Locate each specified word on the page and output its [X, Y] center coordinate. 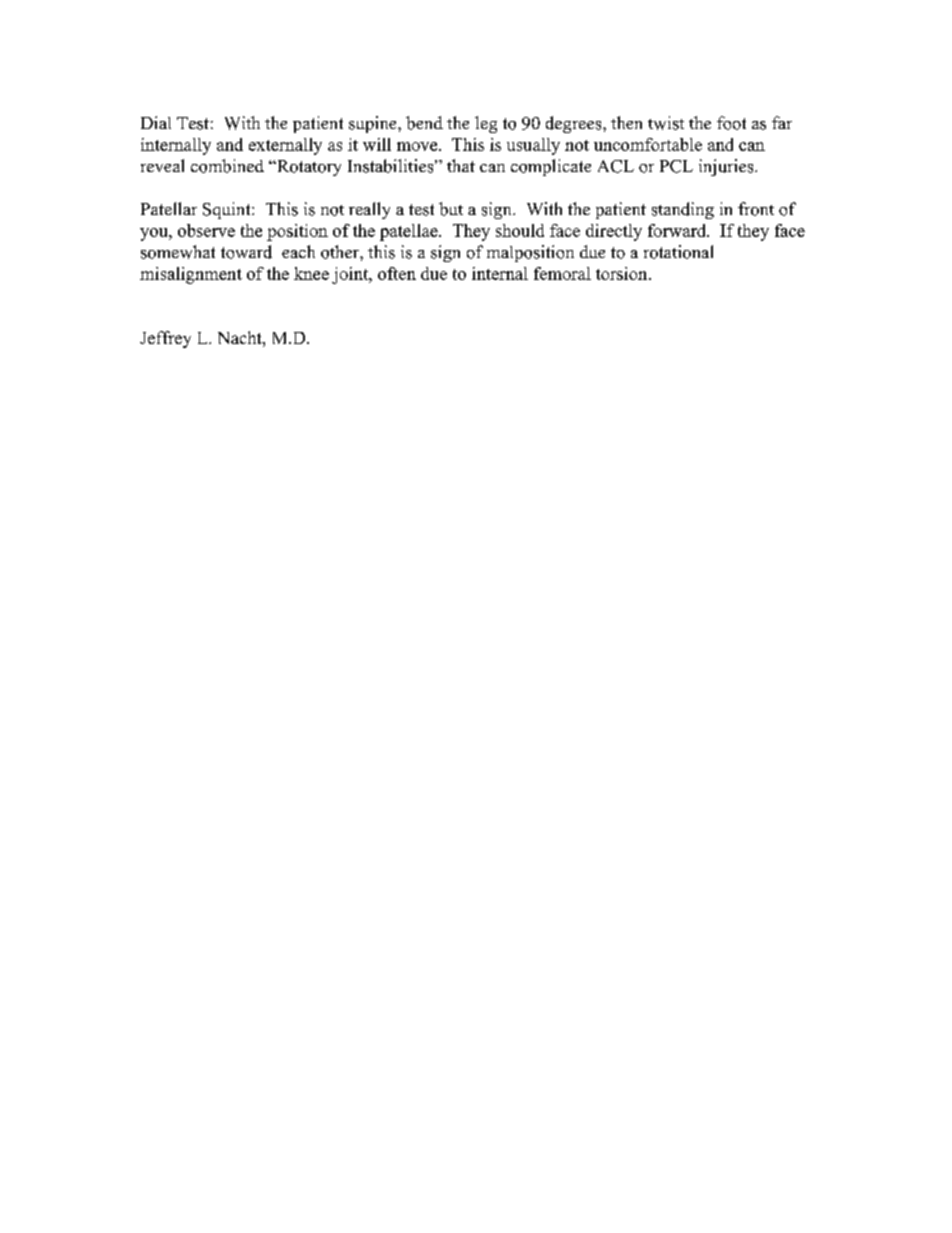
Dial [156, 122]
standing [683, 210]
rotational [678, 252]
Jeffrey [165, 339]
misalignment [191, 275]
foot [731, 123]
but [451, 209]
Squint [228, 210]
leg [486, 124]
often [397, 273]
